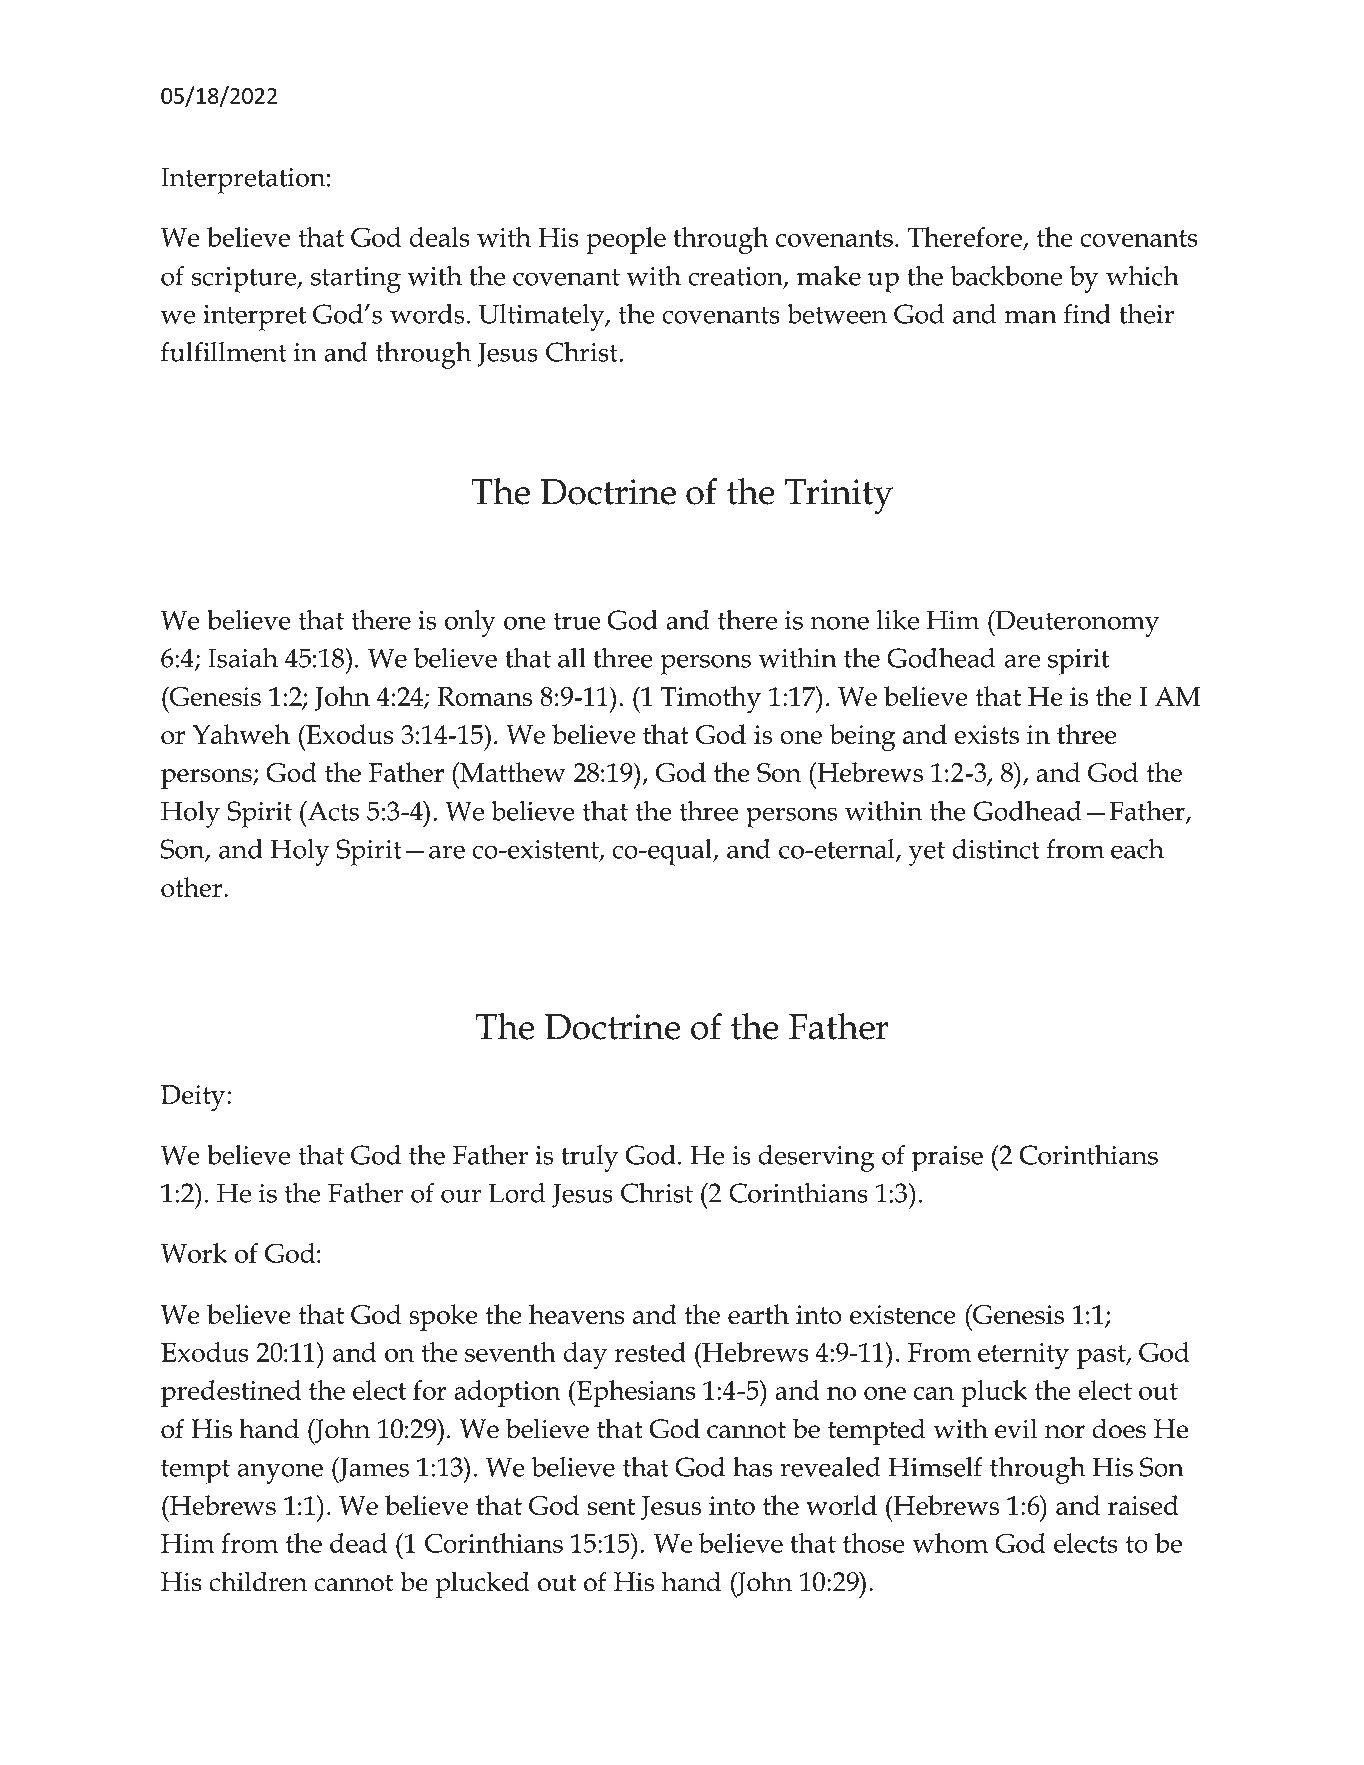  What do you see at coordinates (241, 734) in the screenshot?
I see `Yahweh` at bounding box center [241, 734].
